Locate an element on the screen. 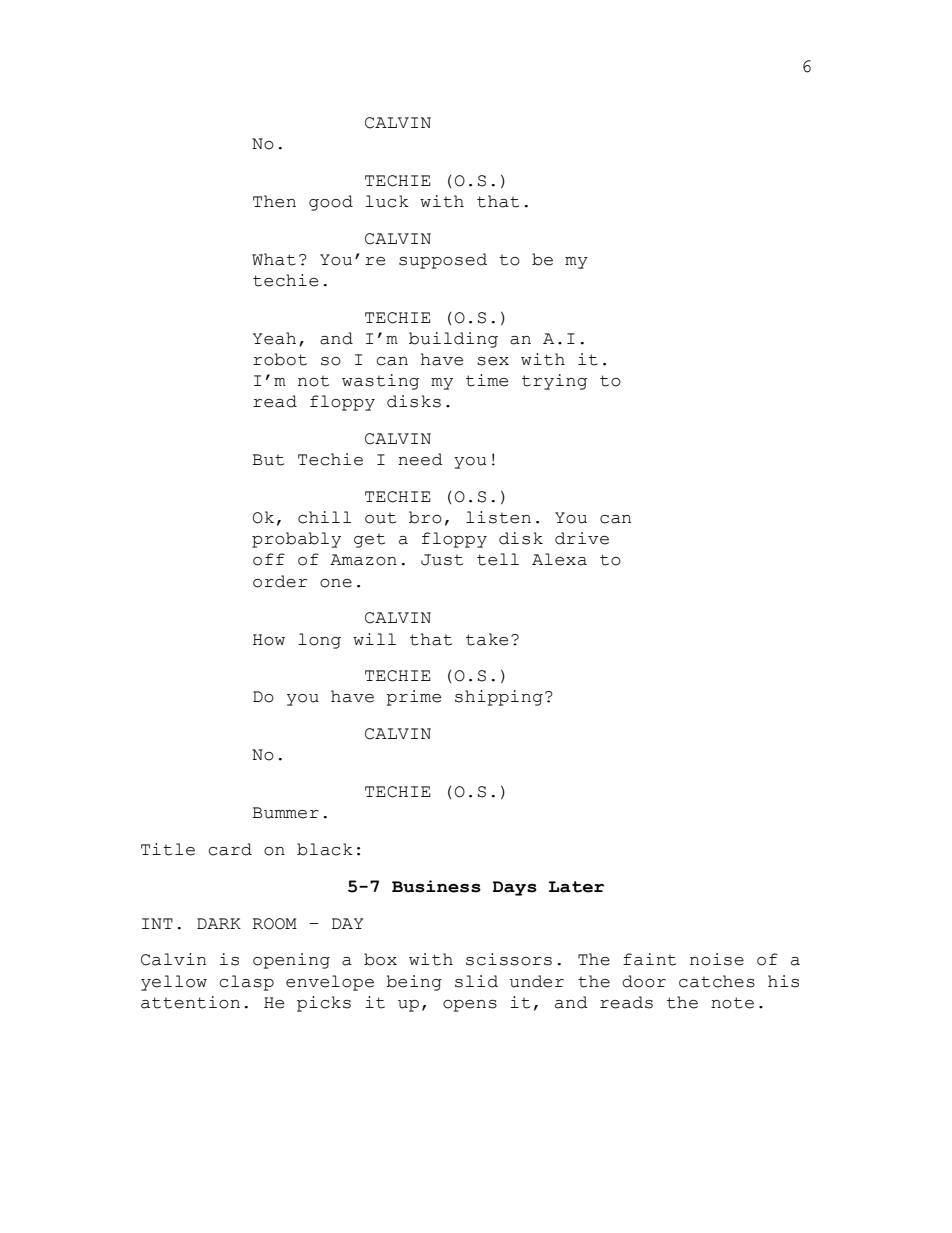  shipping is located at coordinates (499, 698).
